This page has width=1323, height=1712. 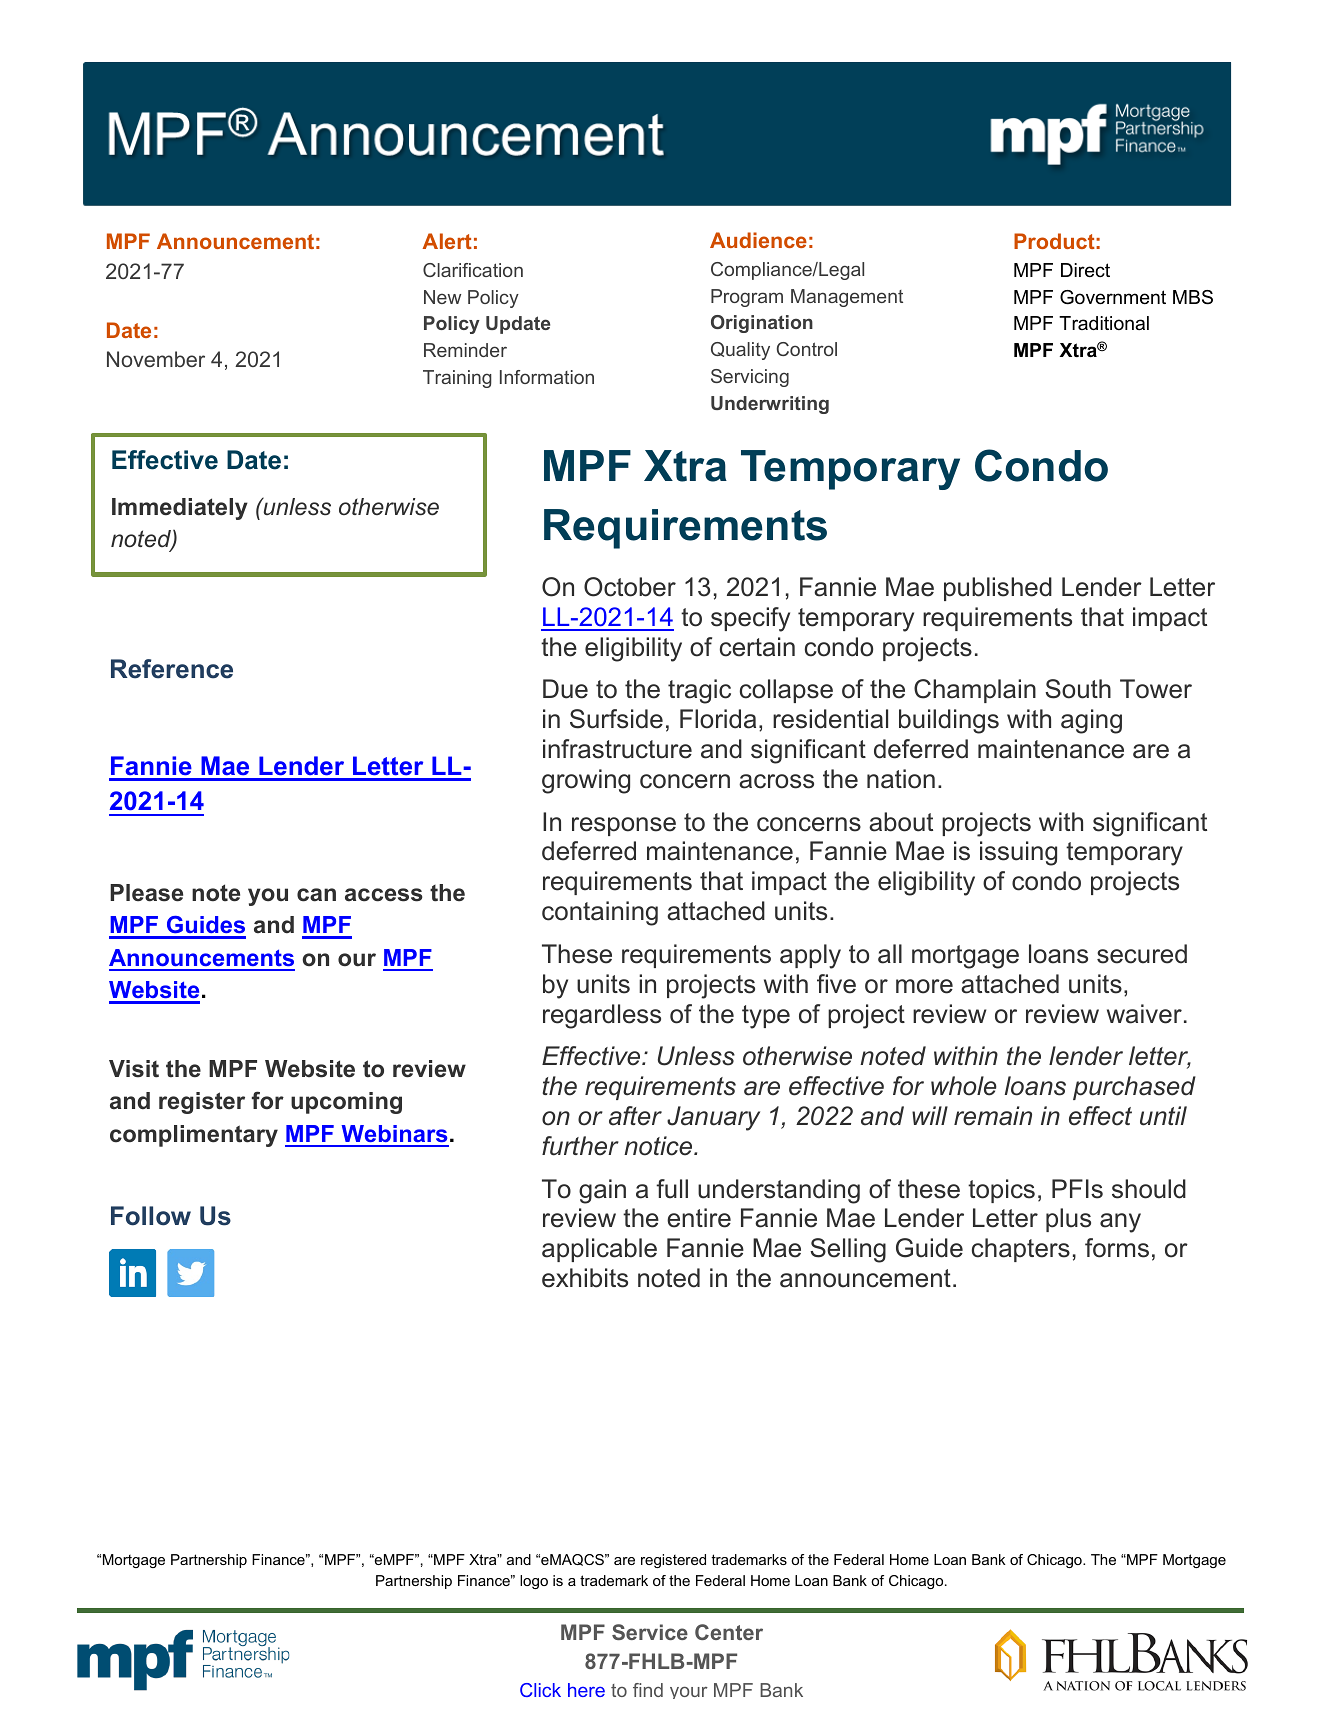 I want to click on secured, so click(x=1142, y=954).
